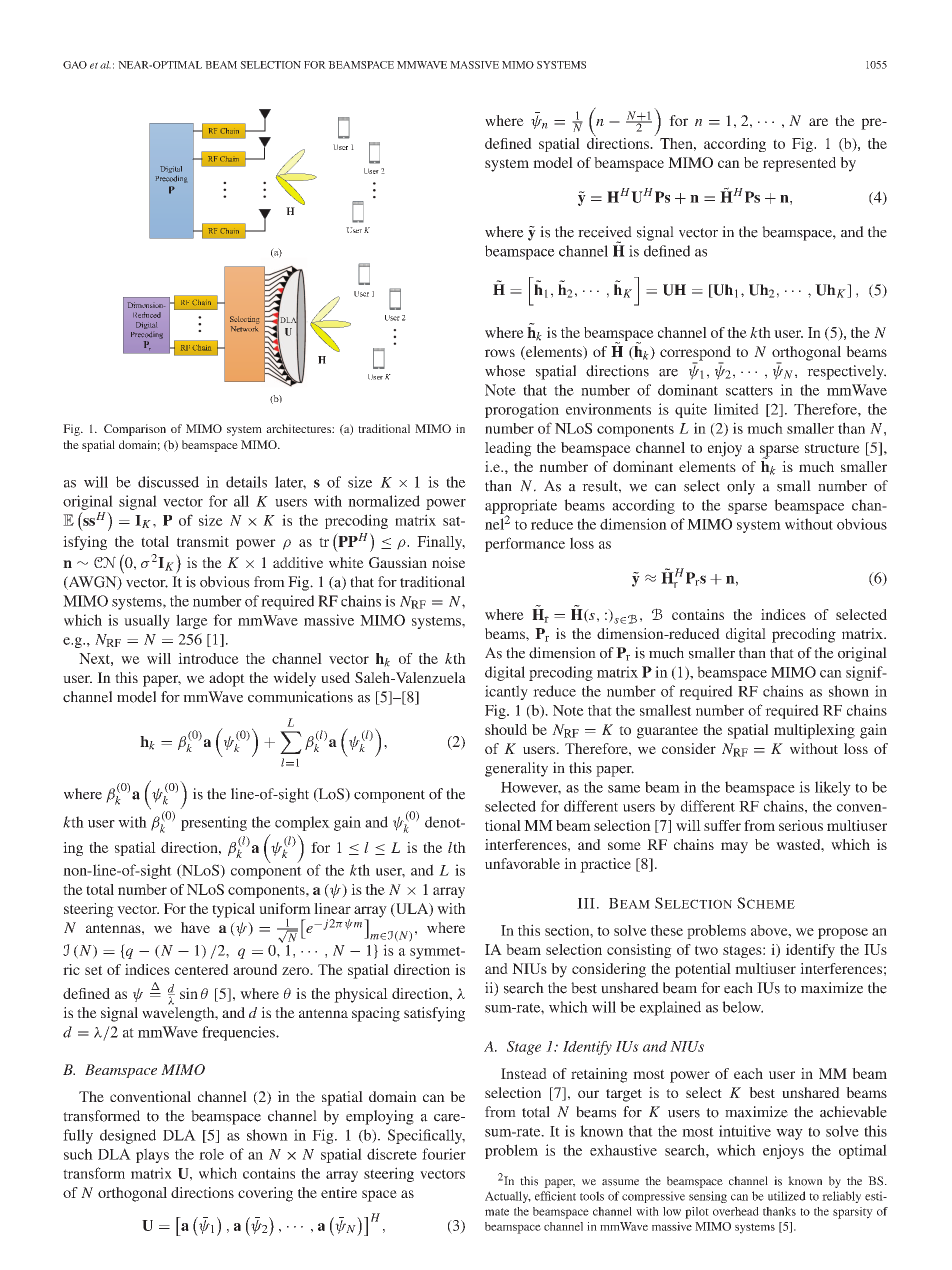 The width and height of the image is (952, 1270). What do you see at coordinates (605, 232) in the image?
I see `received` at bounding box center [605, 232].
